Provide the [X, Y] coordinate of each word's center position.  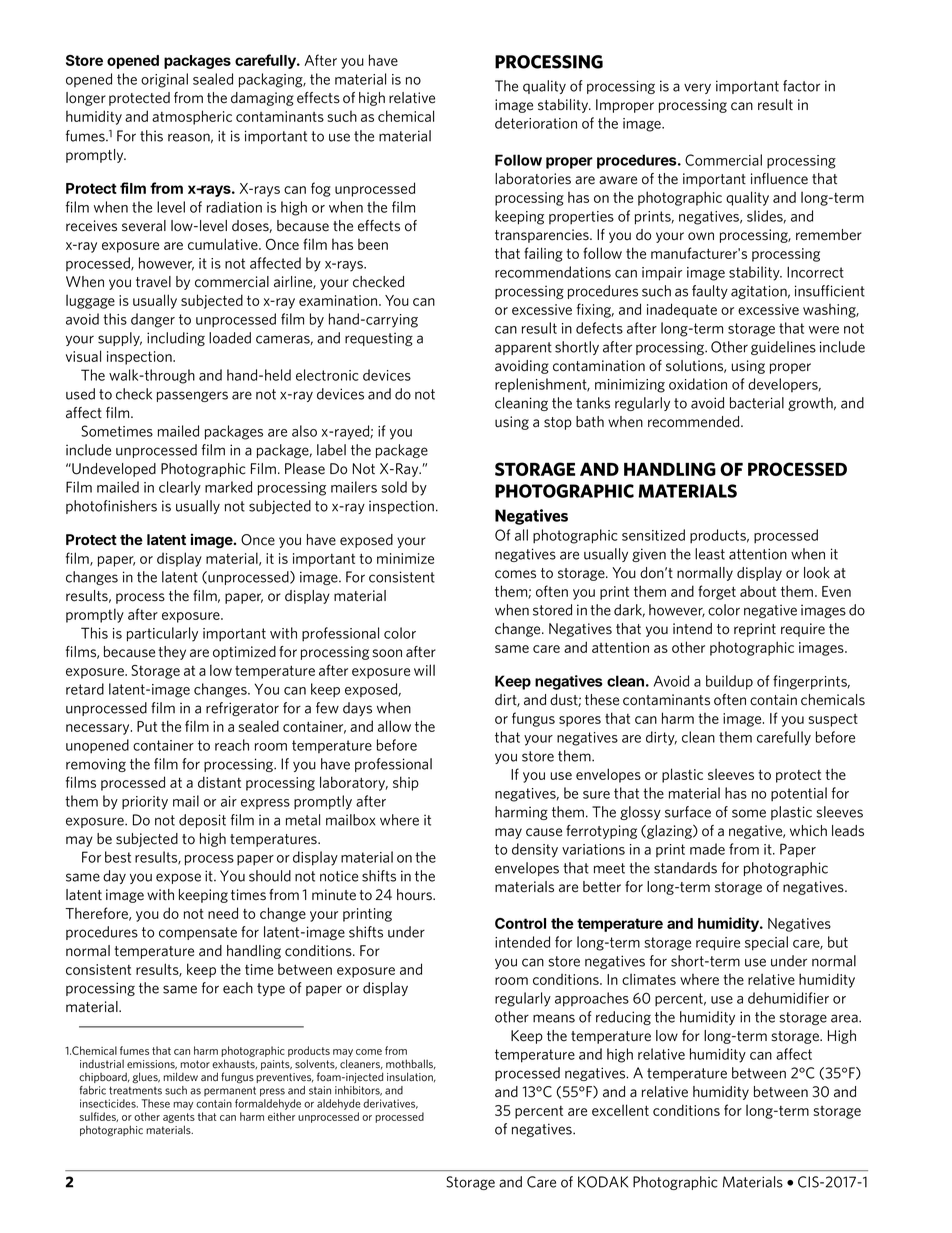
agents [179, 1118]
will [424, 670]
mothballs [411, 1064]
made [707, 849]
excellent [620, 1110]
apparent [523, 348]
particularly [162, 634]
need [223, 913]
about [758, 591]
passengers [192, 396]
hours [415, 895]
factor [801, 86]
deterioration [536, 123]
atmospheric [192, 117]
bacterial [757, 403]
